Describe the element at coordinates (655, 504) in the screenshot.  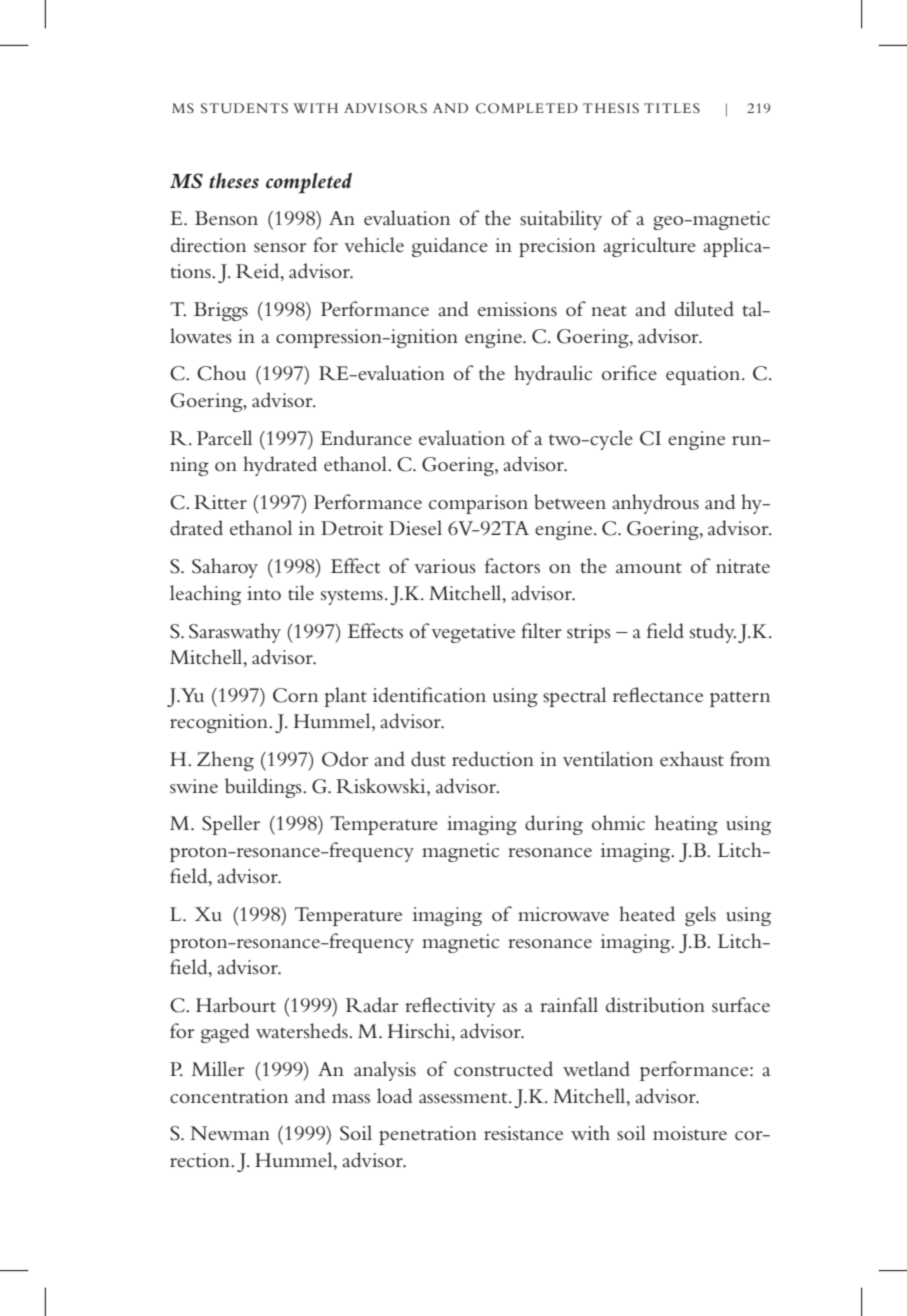
I see `anhydrous` at that location.
